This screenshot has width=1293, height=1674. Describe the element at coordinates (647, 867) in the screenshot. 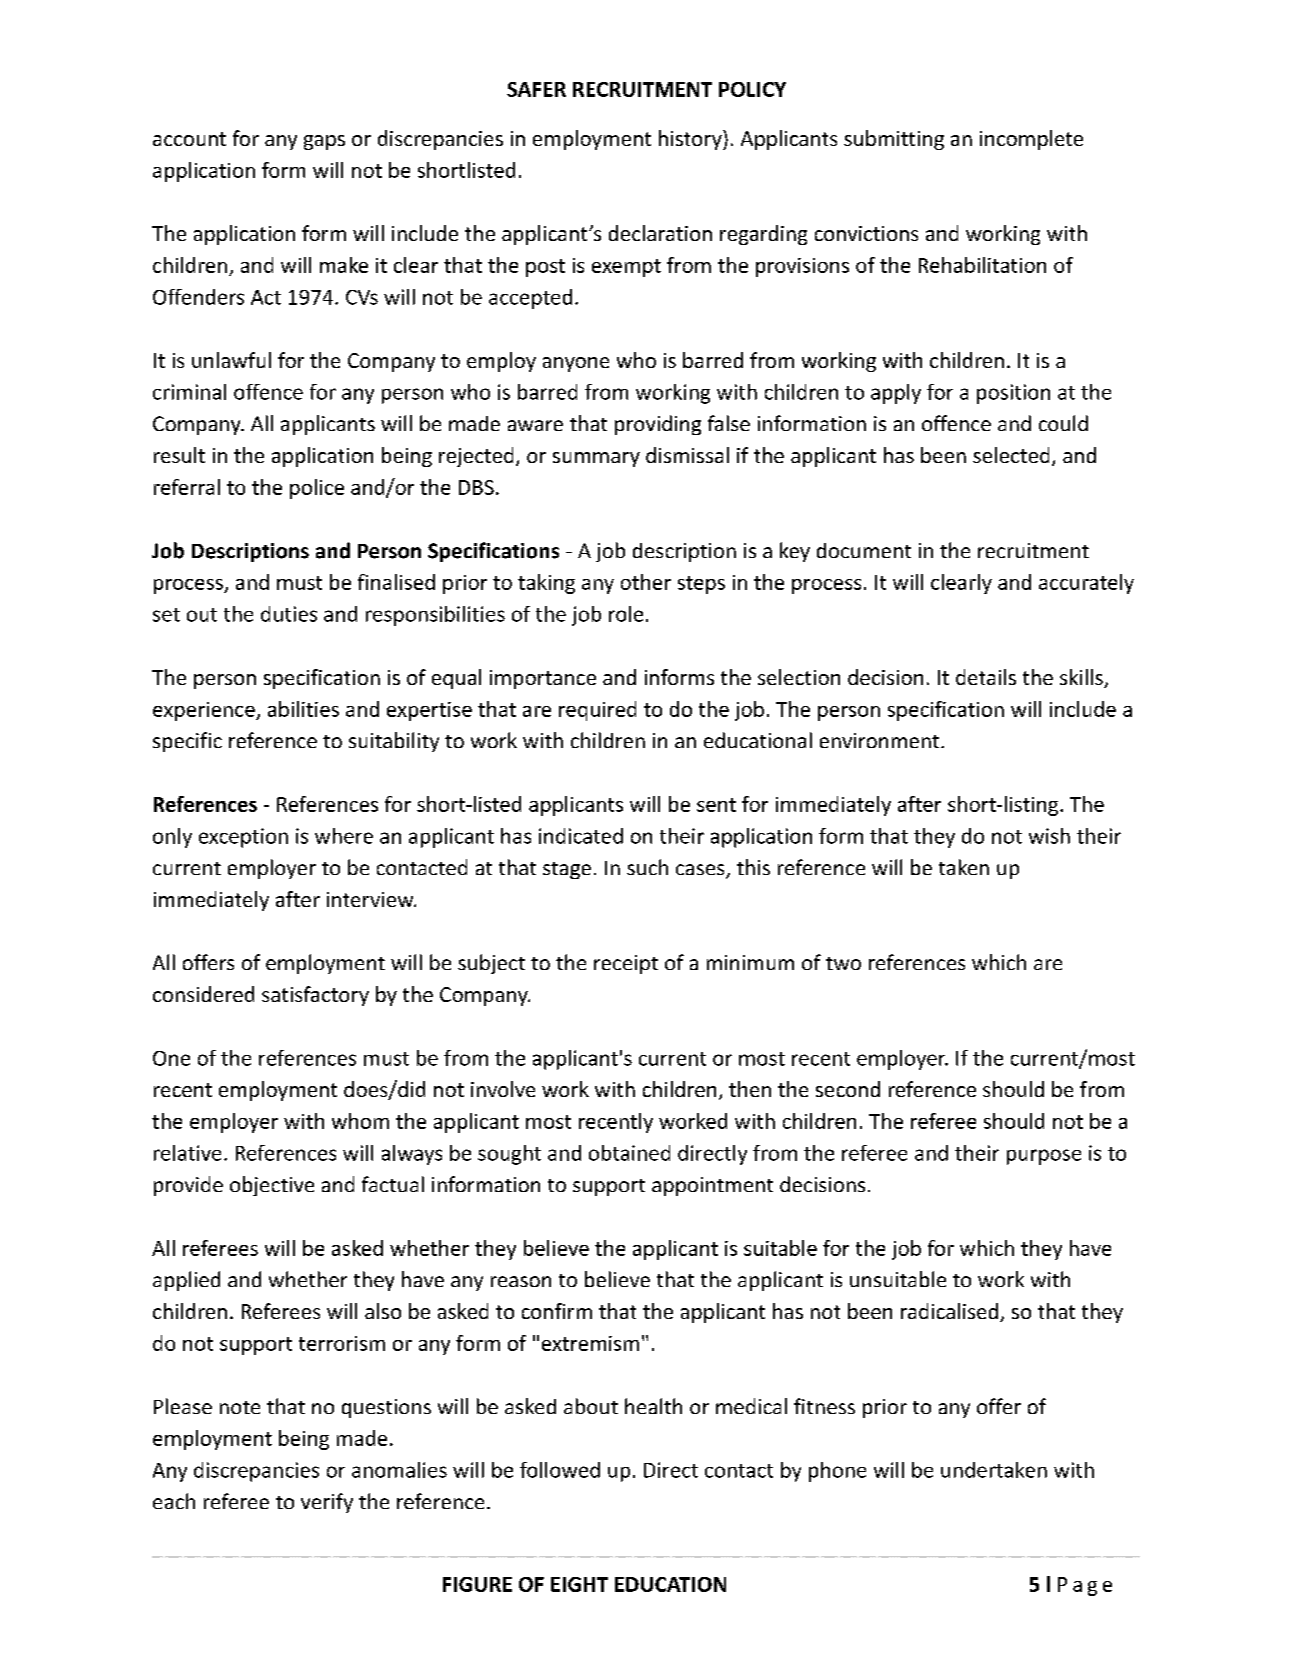

I see `such` at that location.
